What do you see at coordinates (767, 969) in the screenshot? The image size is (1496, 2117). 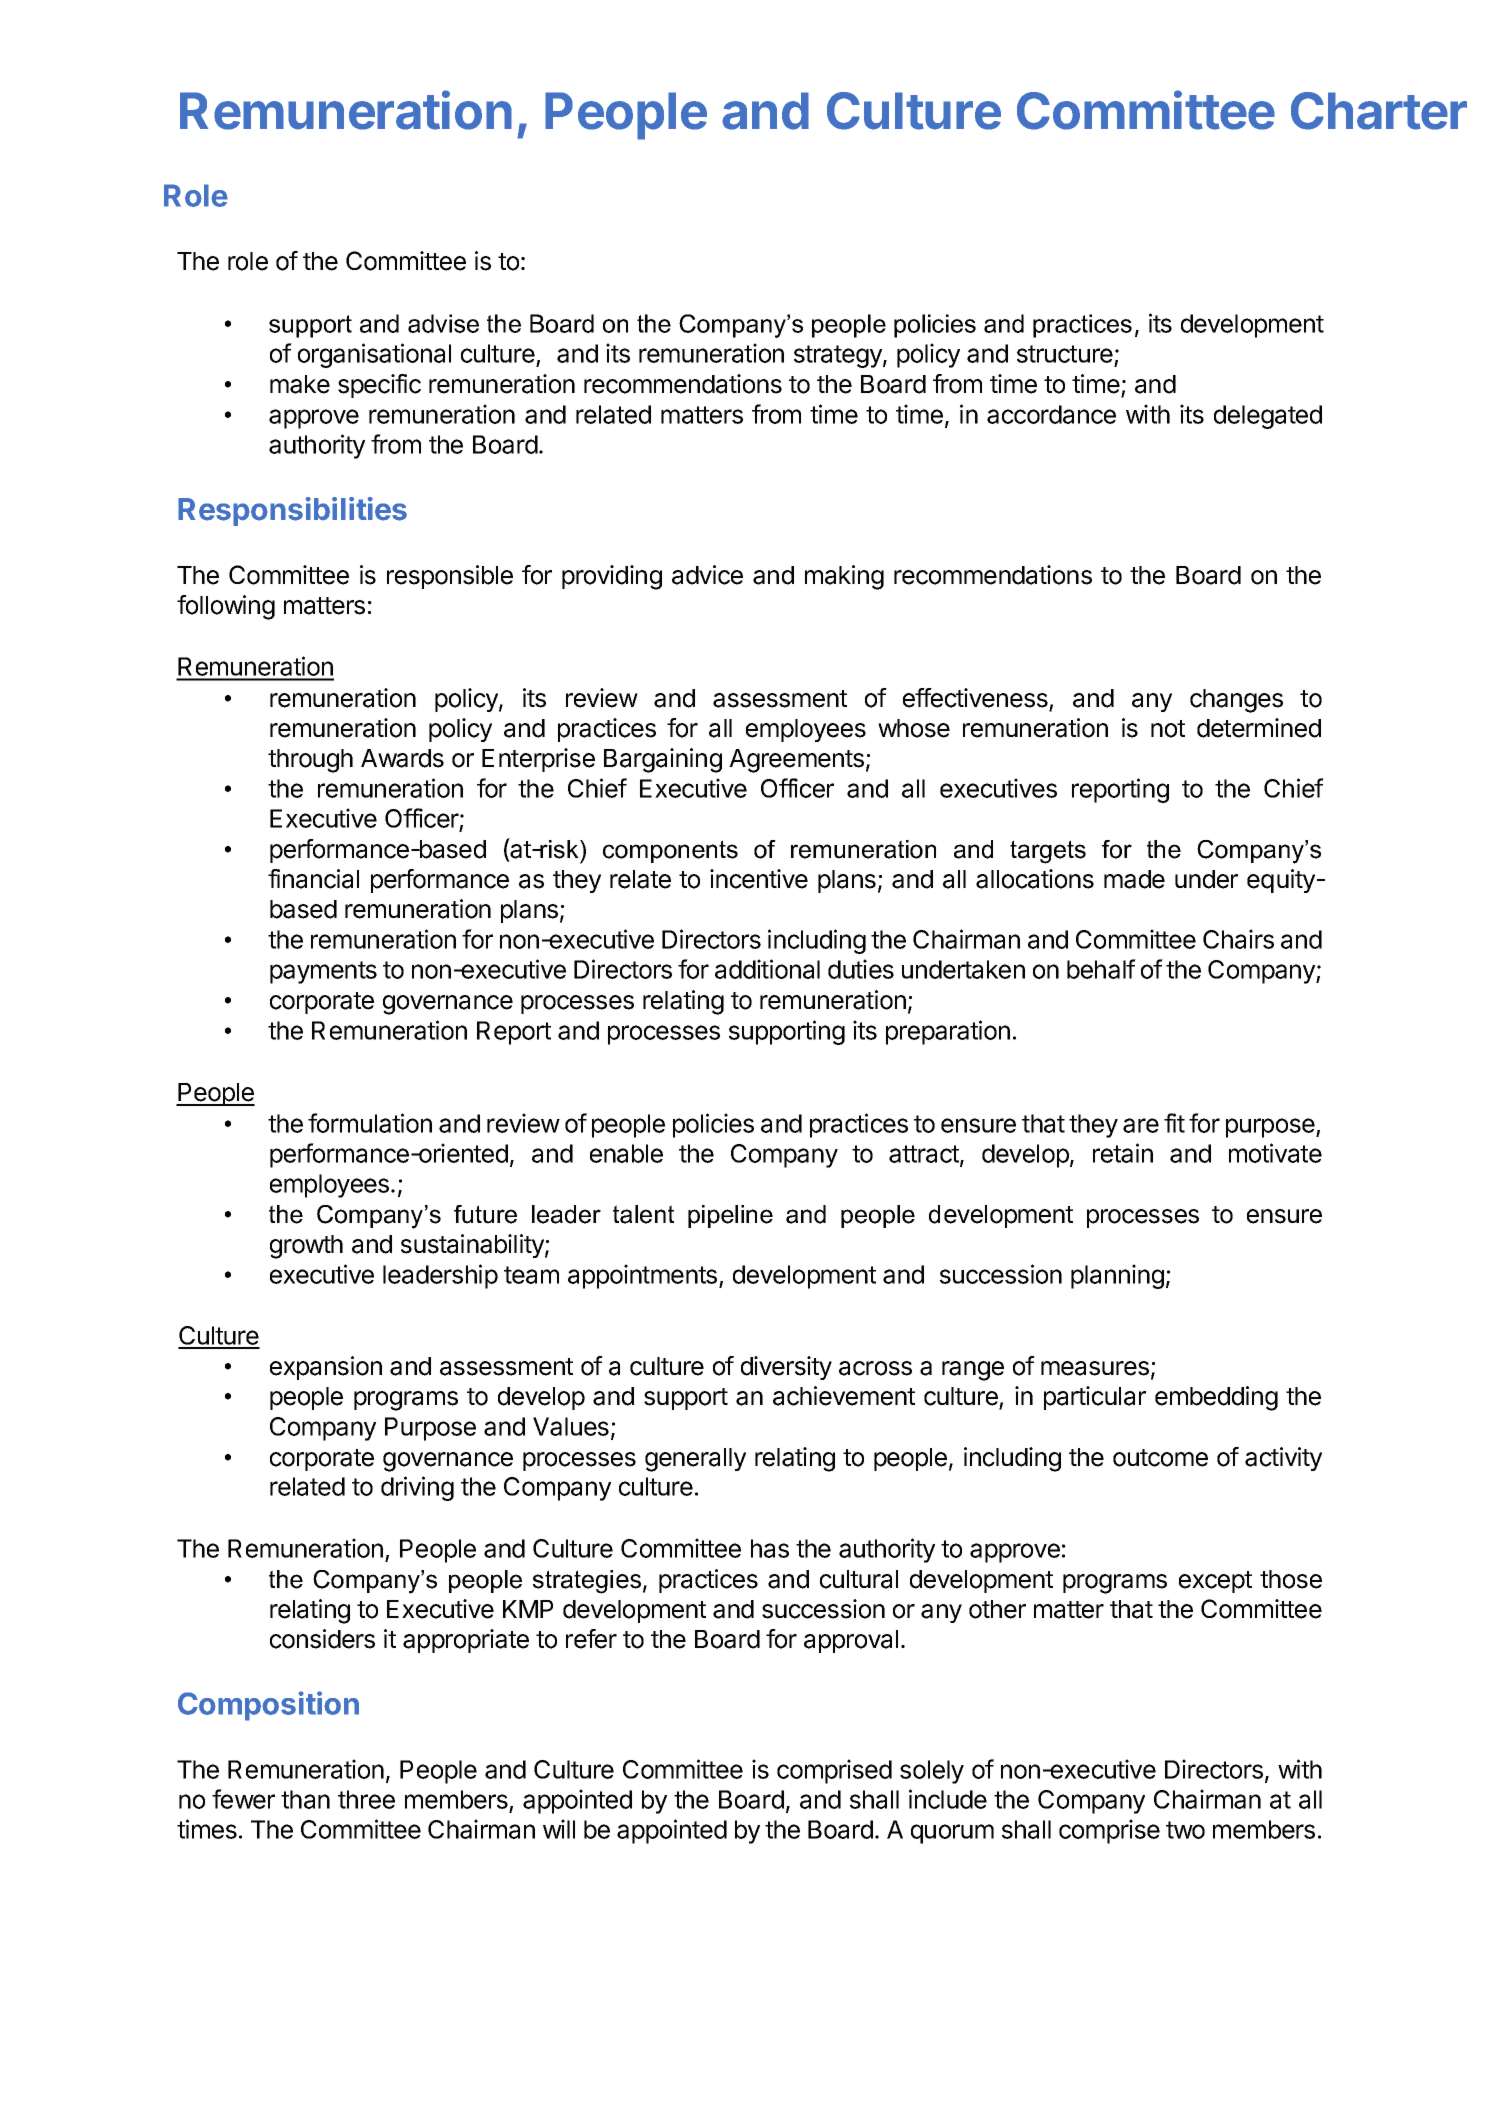 I see `additional` at bounding box center [767, 969].
